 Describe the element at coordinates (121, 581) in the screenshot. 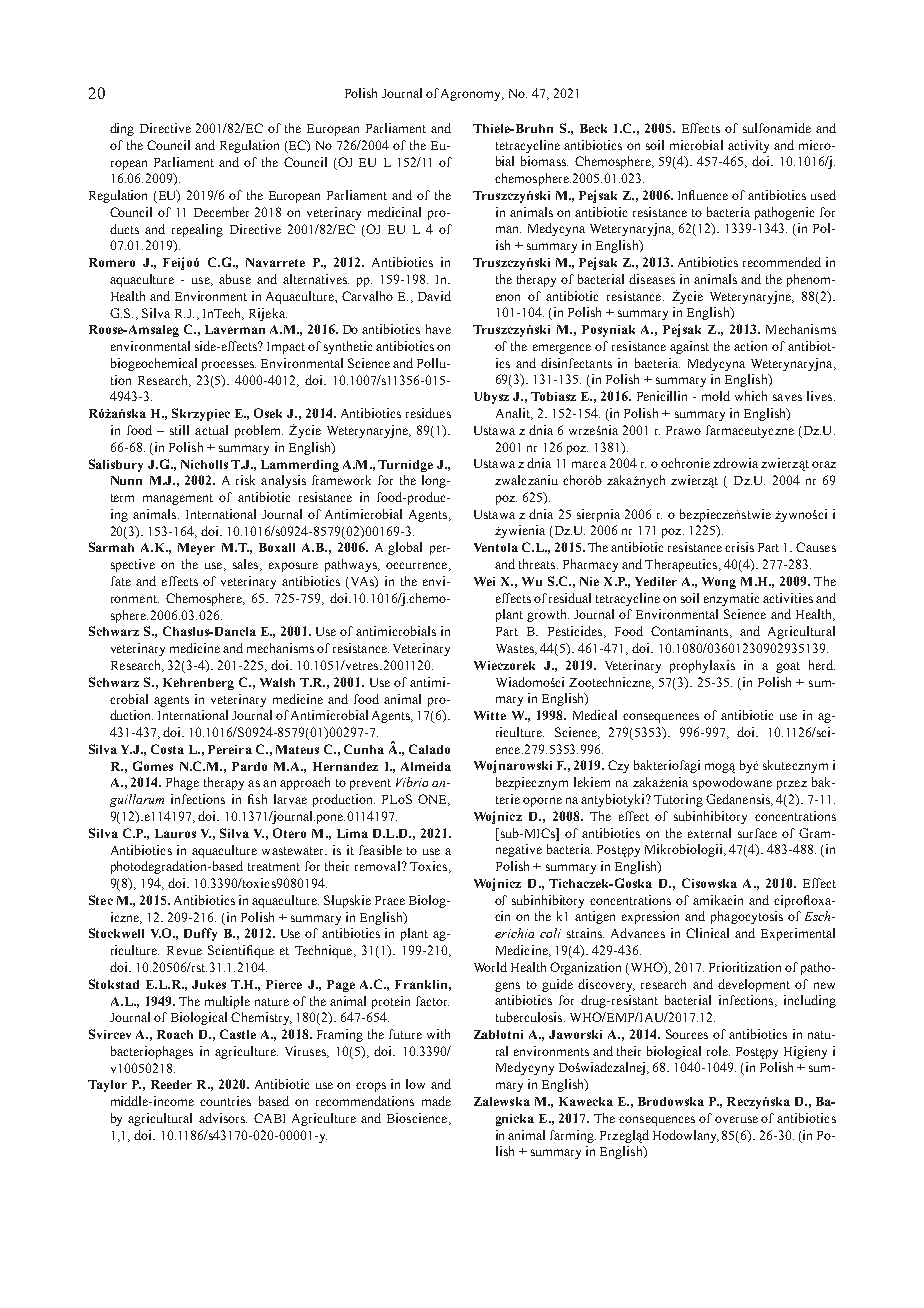

I see `fate` at that location.
